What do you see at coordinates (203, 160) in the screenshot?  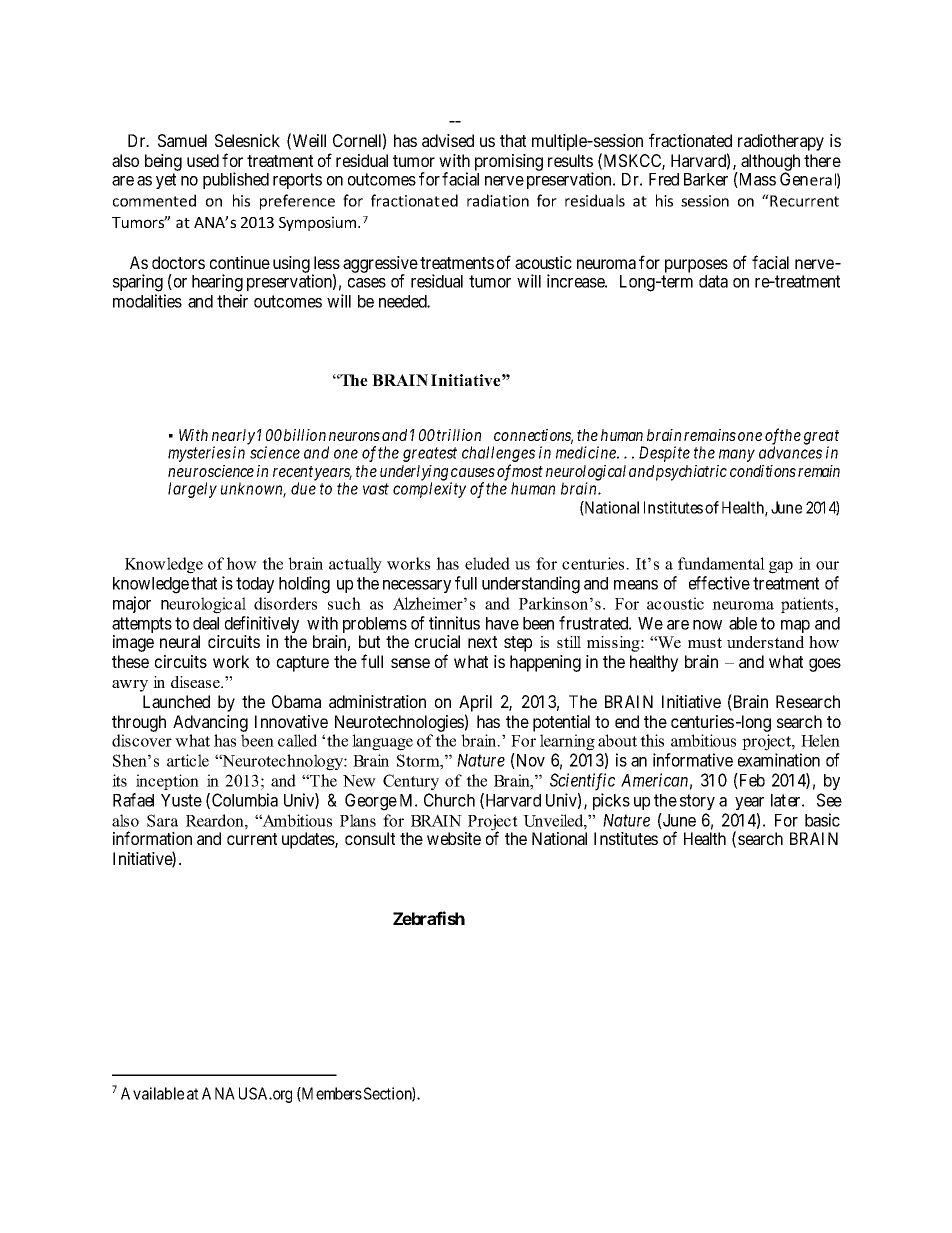 I see `used` at bounding box center [203, 160].
